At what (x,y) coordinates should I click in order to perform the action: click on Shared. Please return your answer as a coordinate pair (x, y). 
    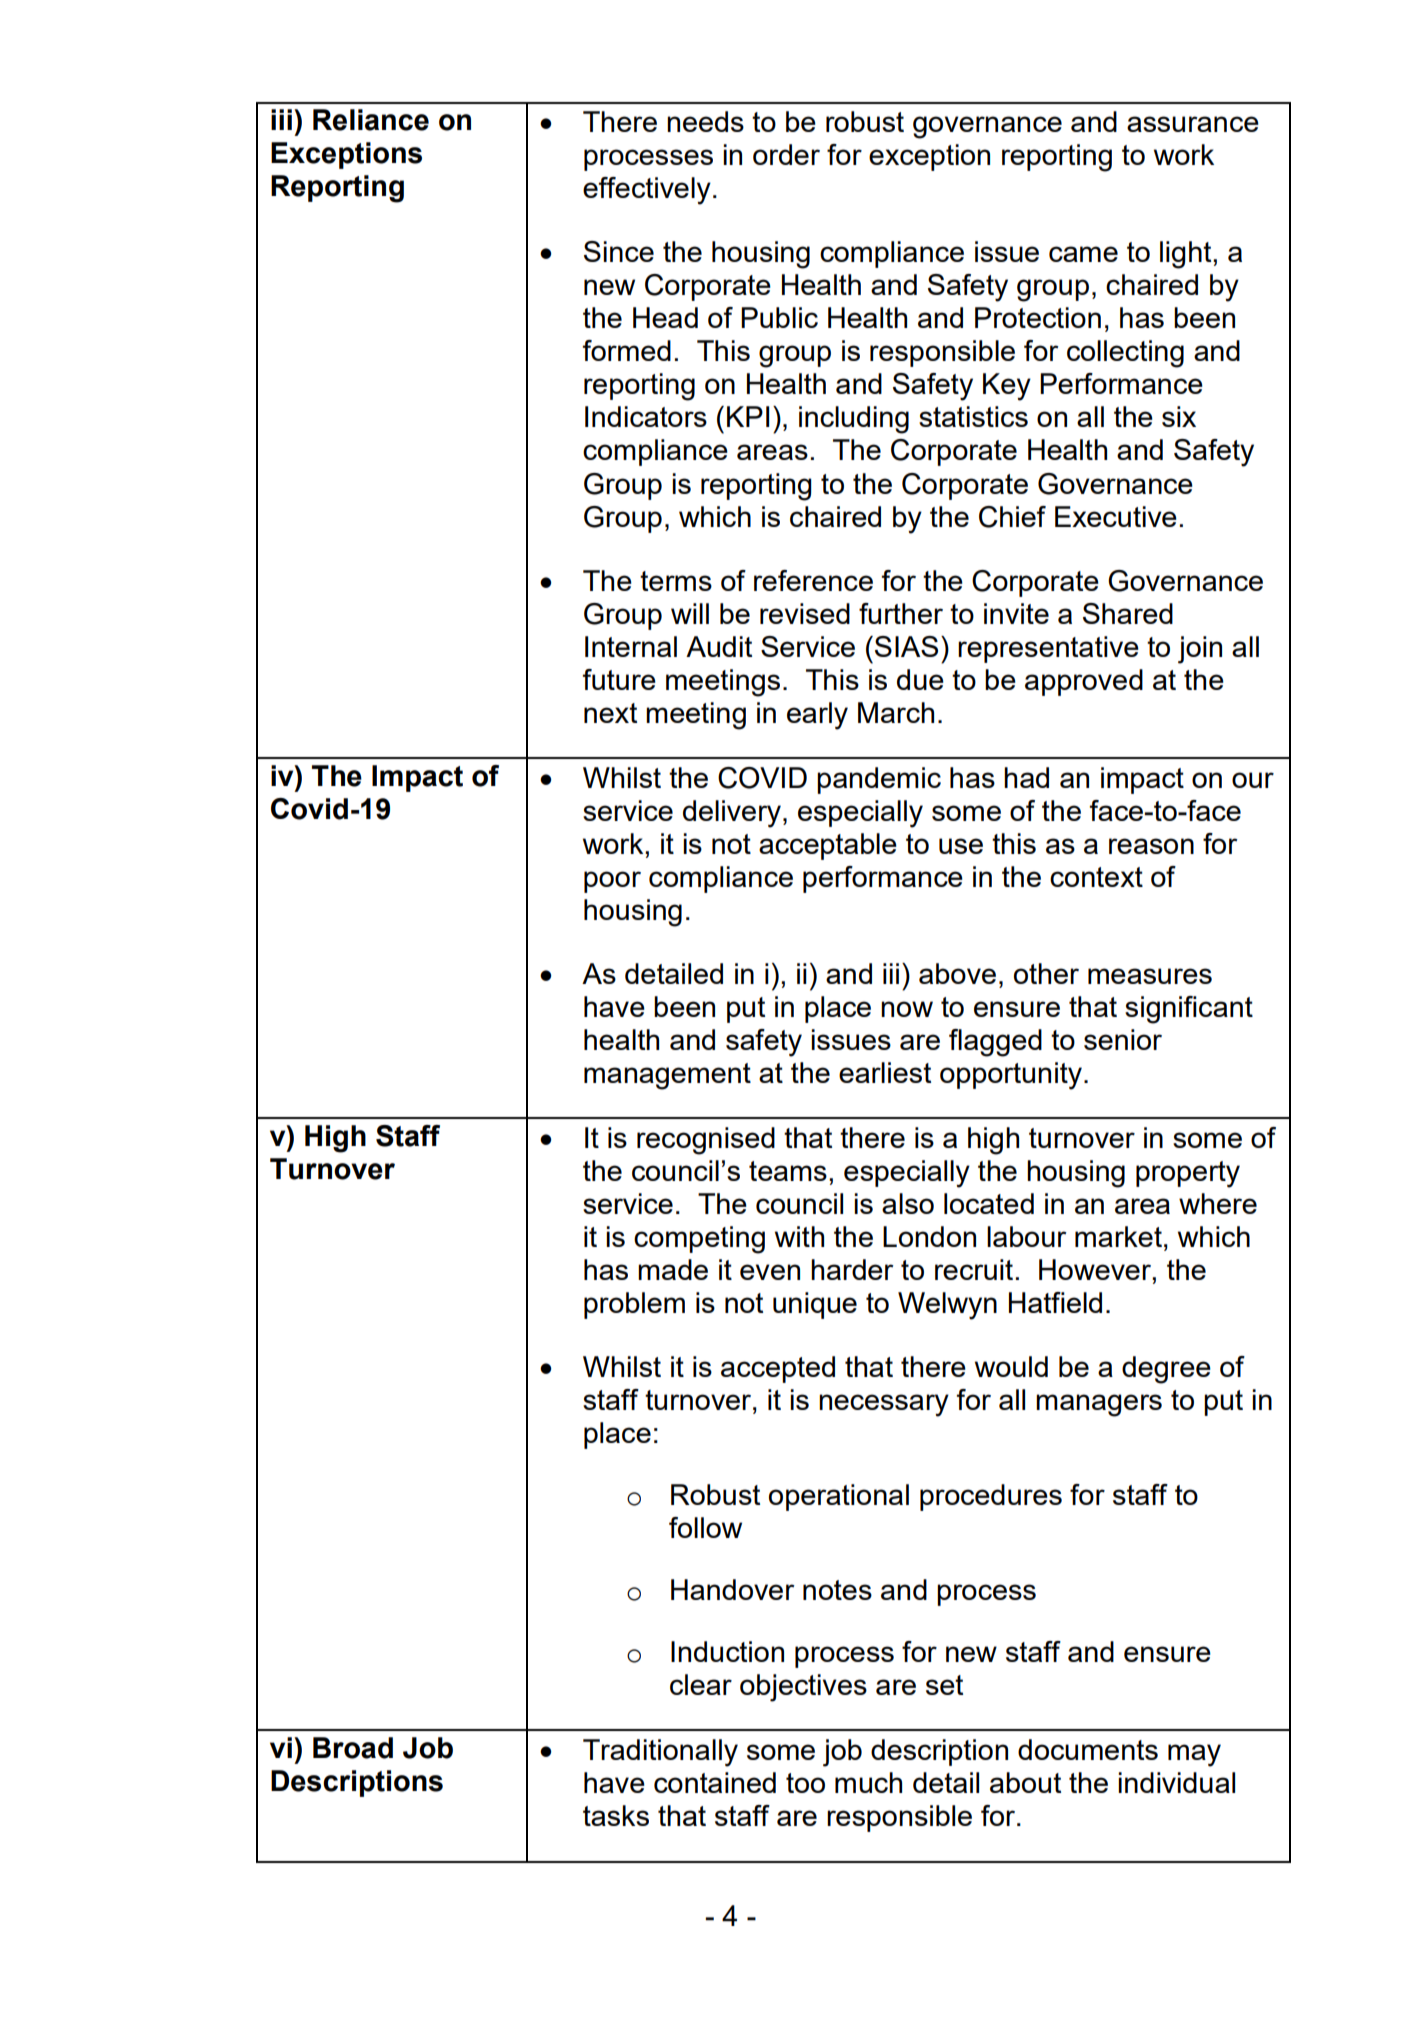
    Looking at the image, I should click on (1128, 613).
